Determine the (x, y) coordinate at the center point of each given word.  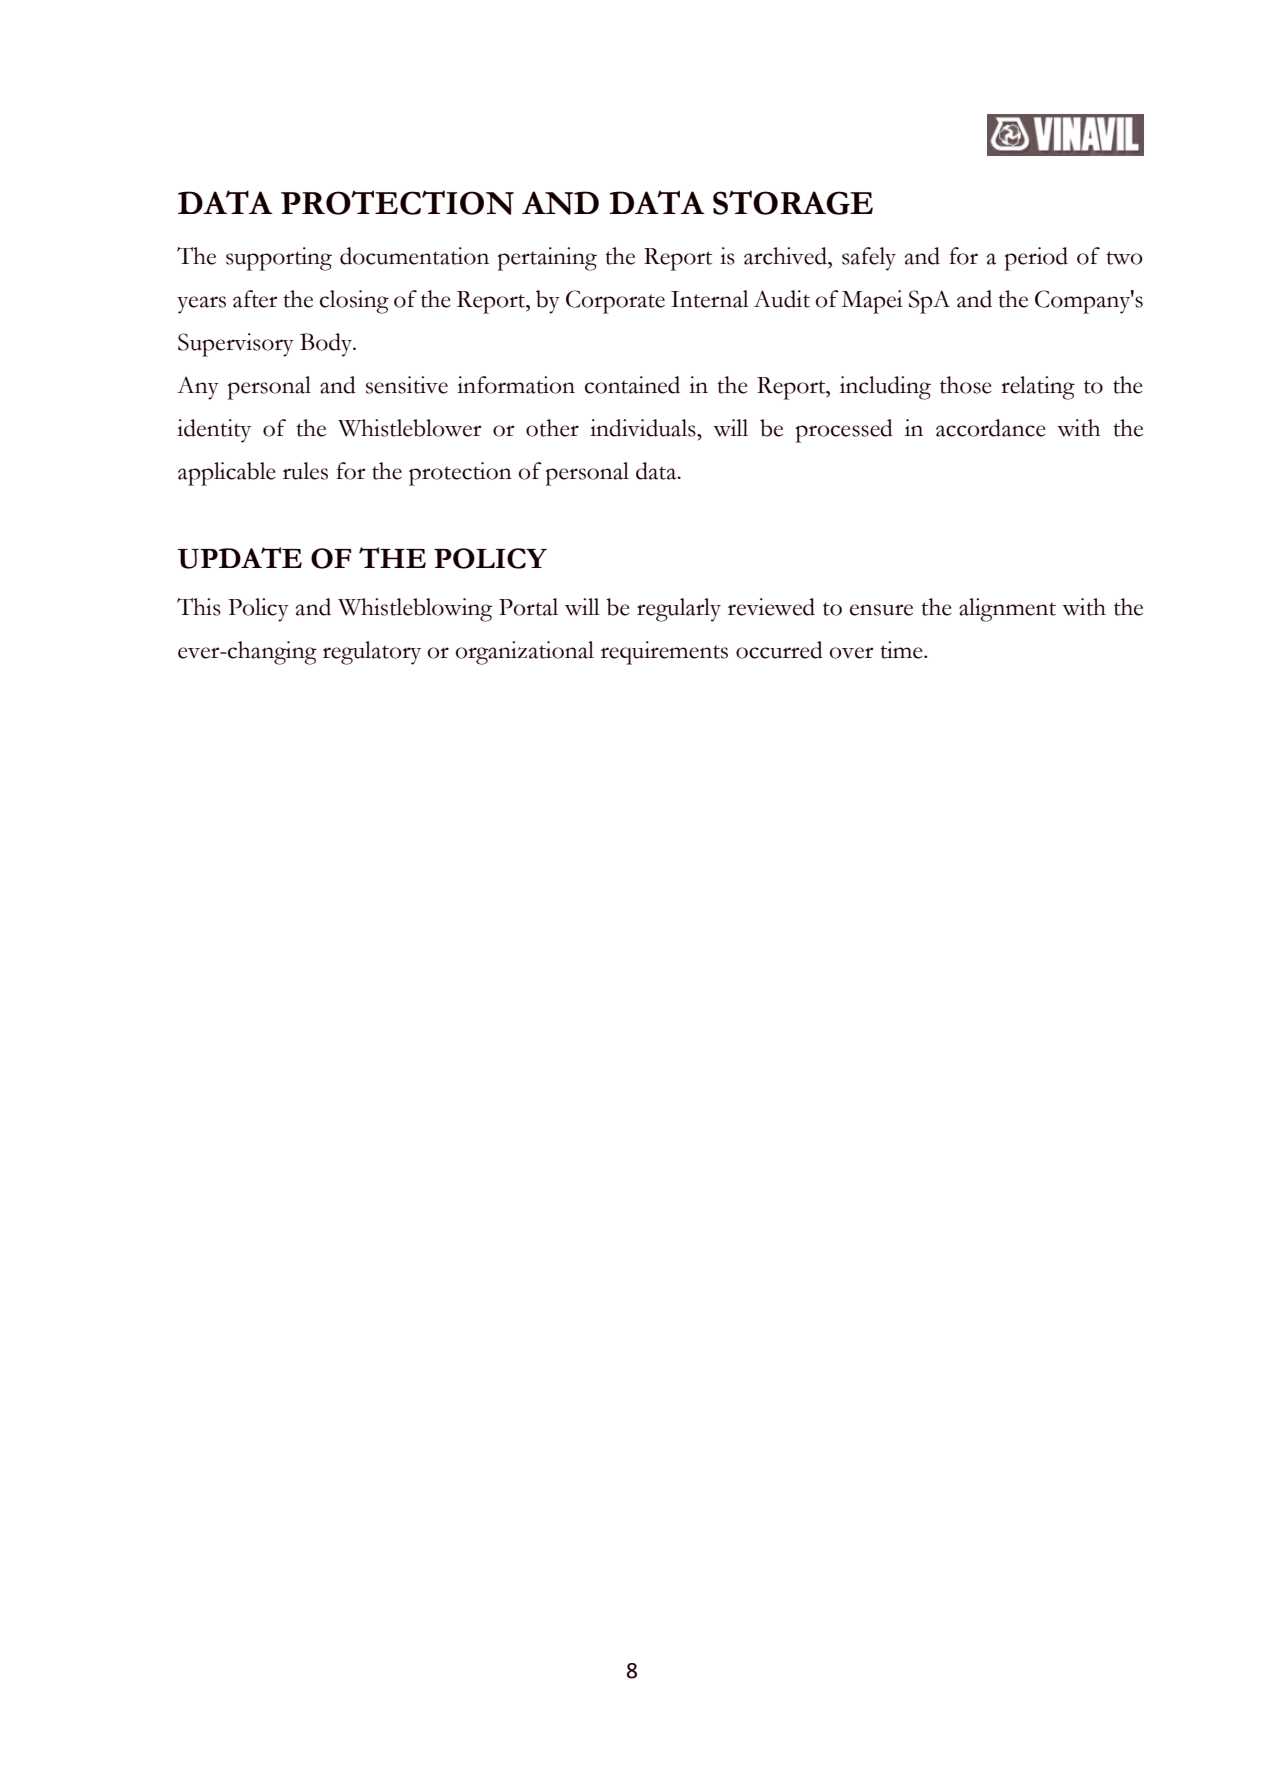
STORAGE (793, 202)
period (1036, 259)
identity (214, 431)
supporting (279, 259)
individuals (644, 428)
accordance (991, 428)
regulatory (372, 653)
